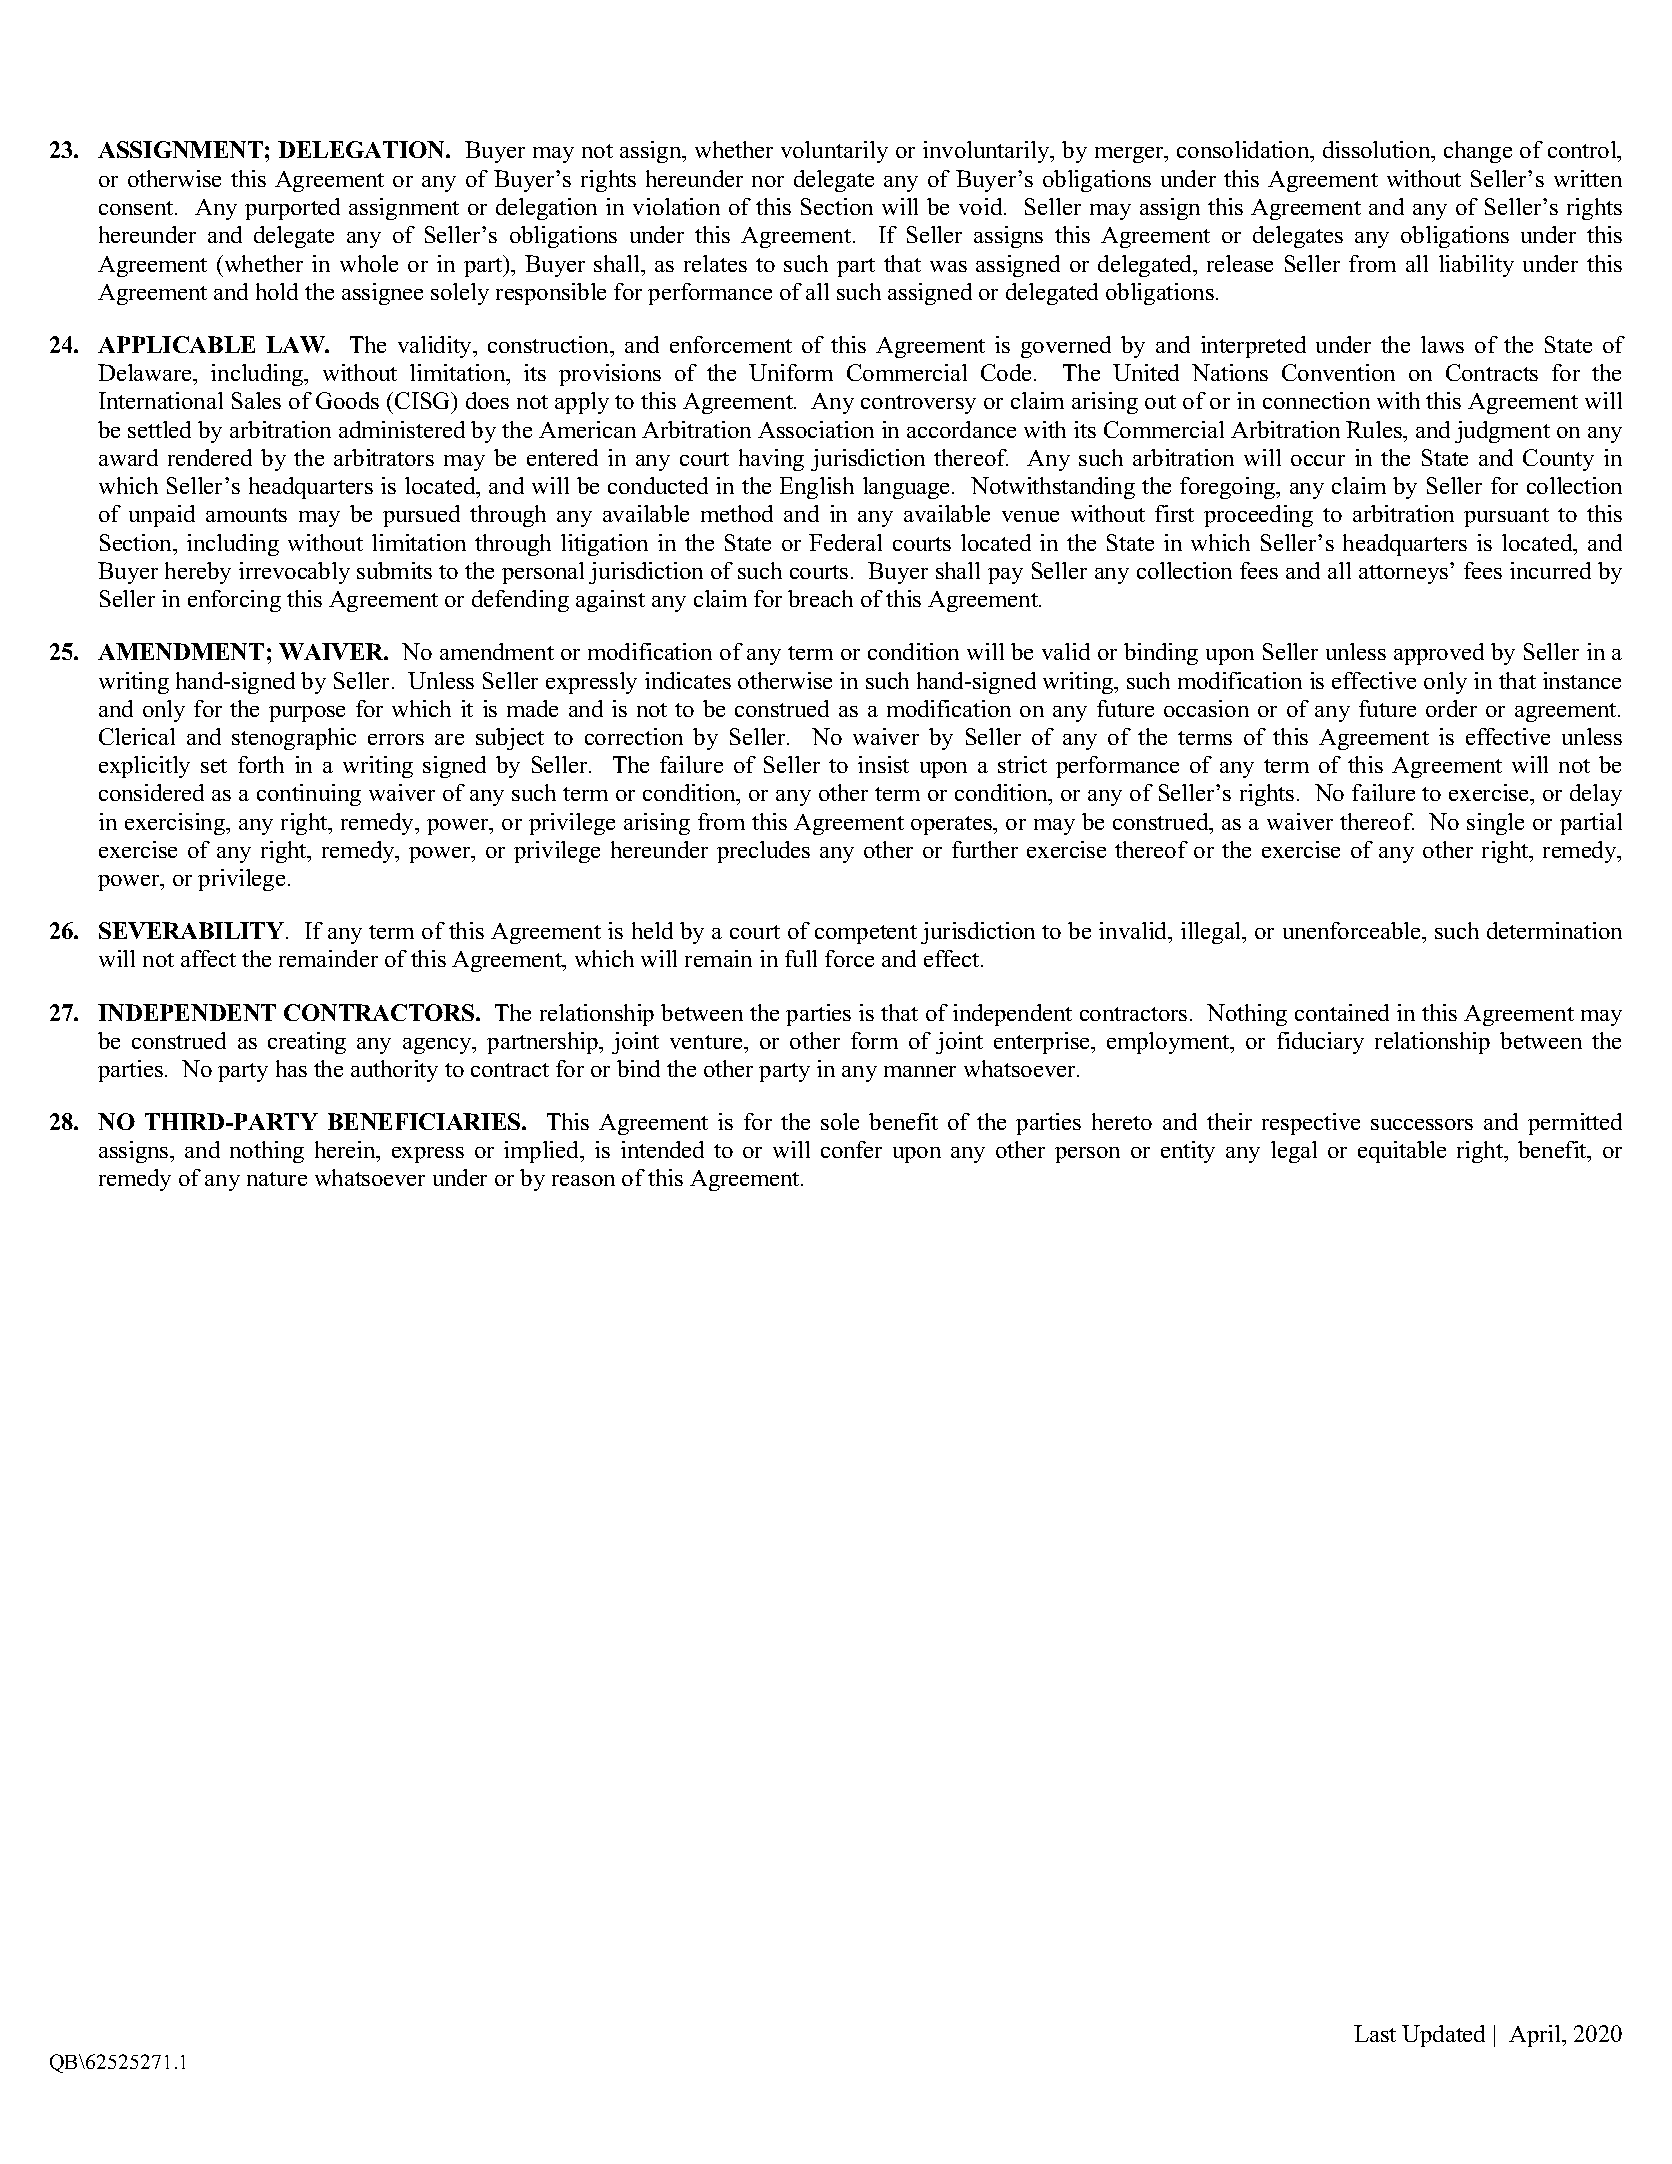 The width and height of the screenshot is (1672, 2164). I want to click on Last, so click(1375, 2033).
